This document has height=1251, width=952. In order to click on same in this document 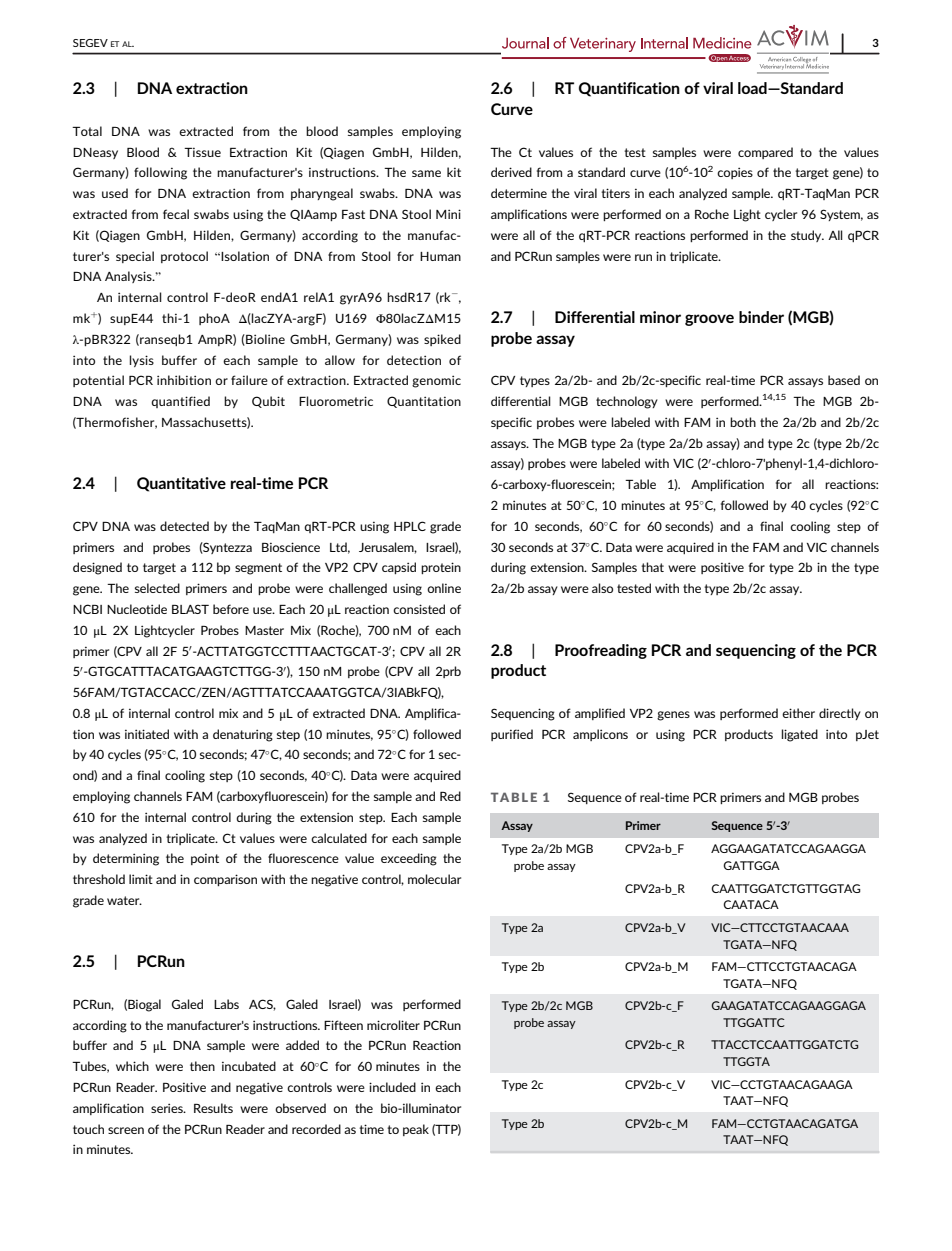, I will do `click(426, 173)`.
